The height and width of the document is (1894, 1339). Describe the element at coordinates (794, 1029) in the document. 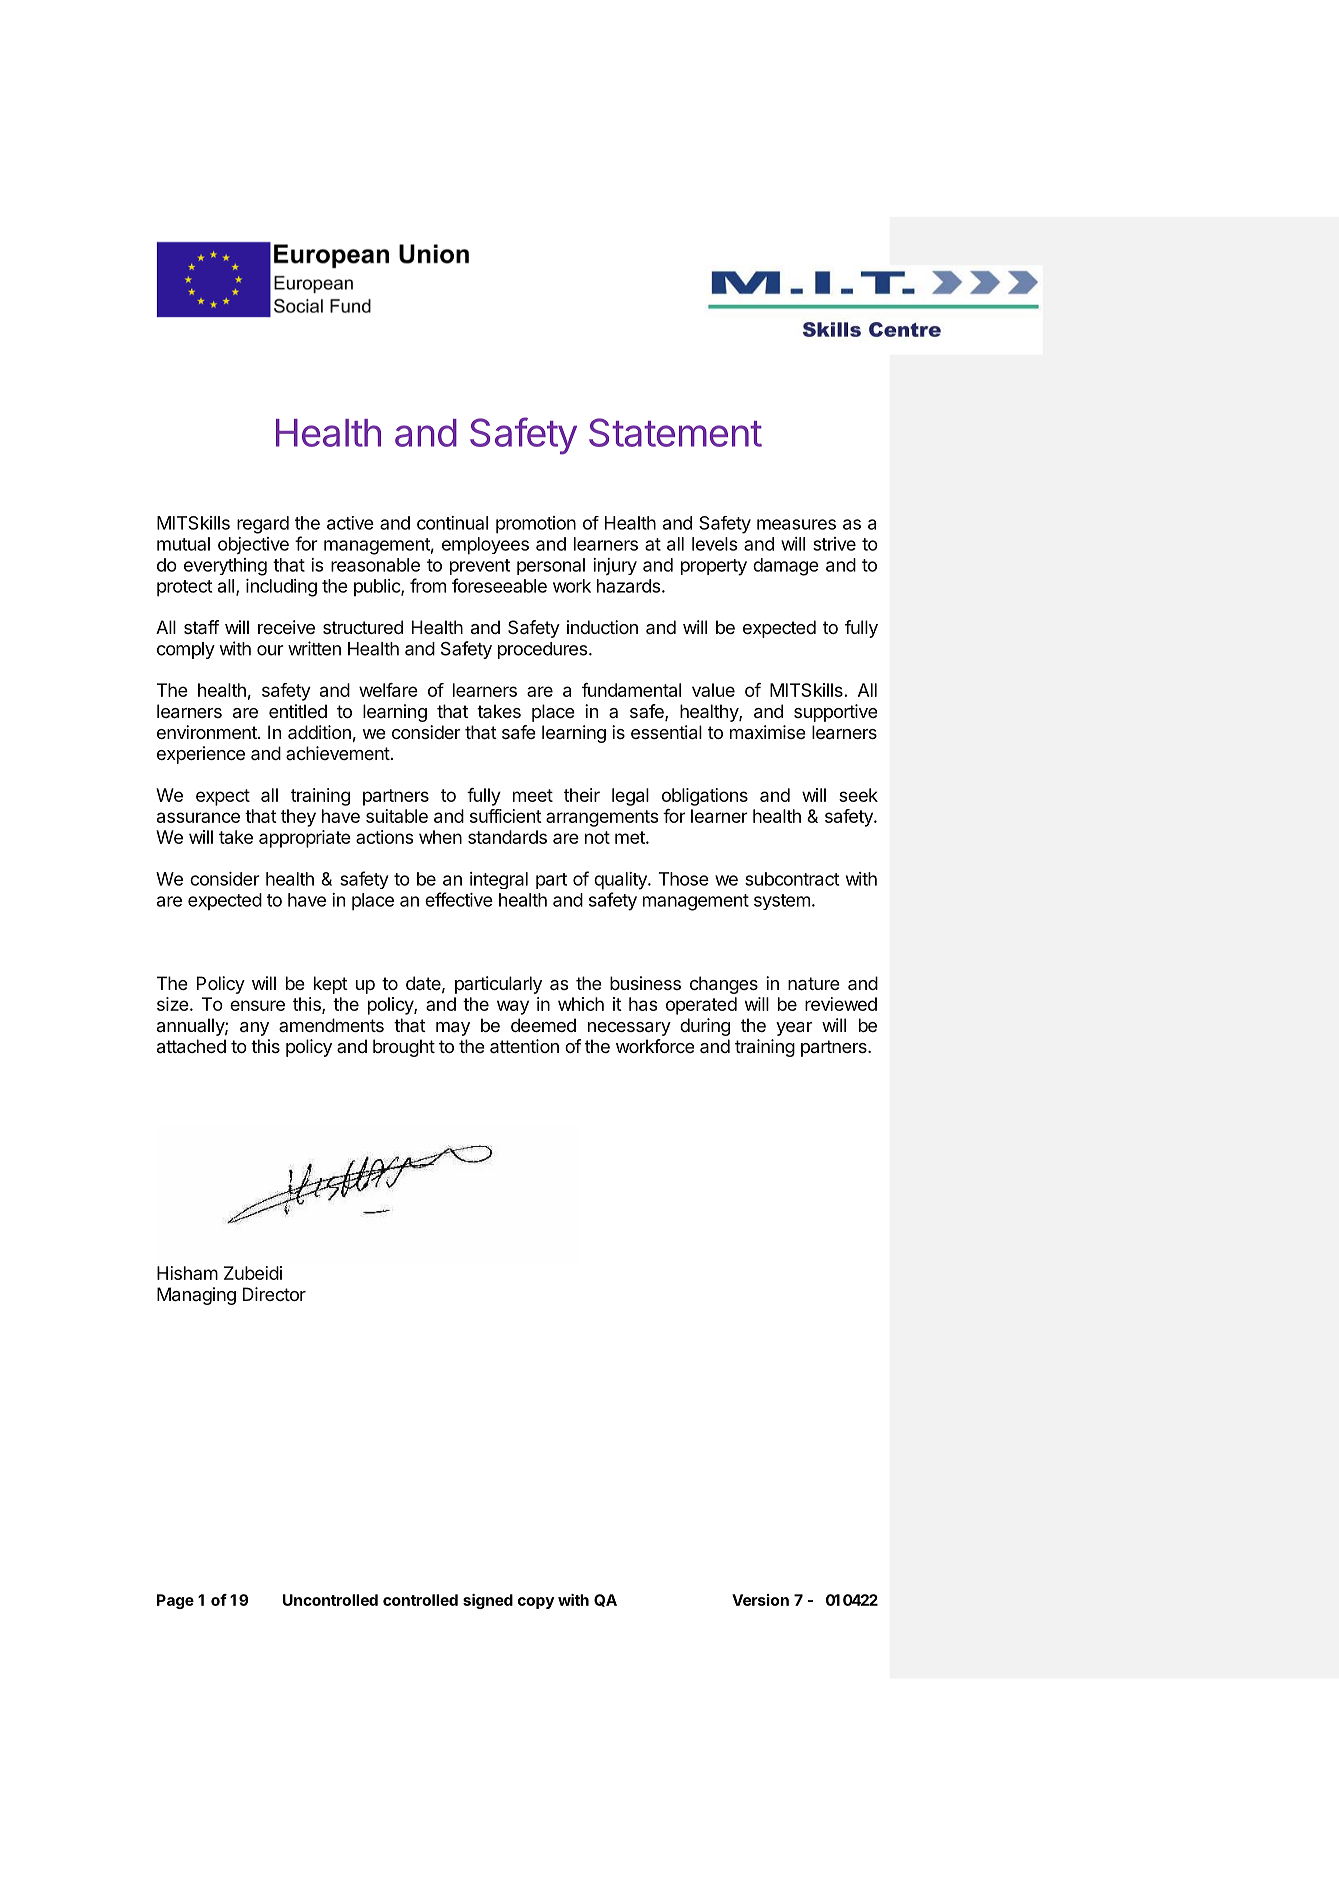

I see `year` at that location.
